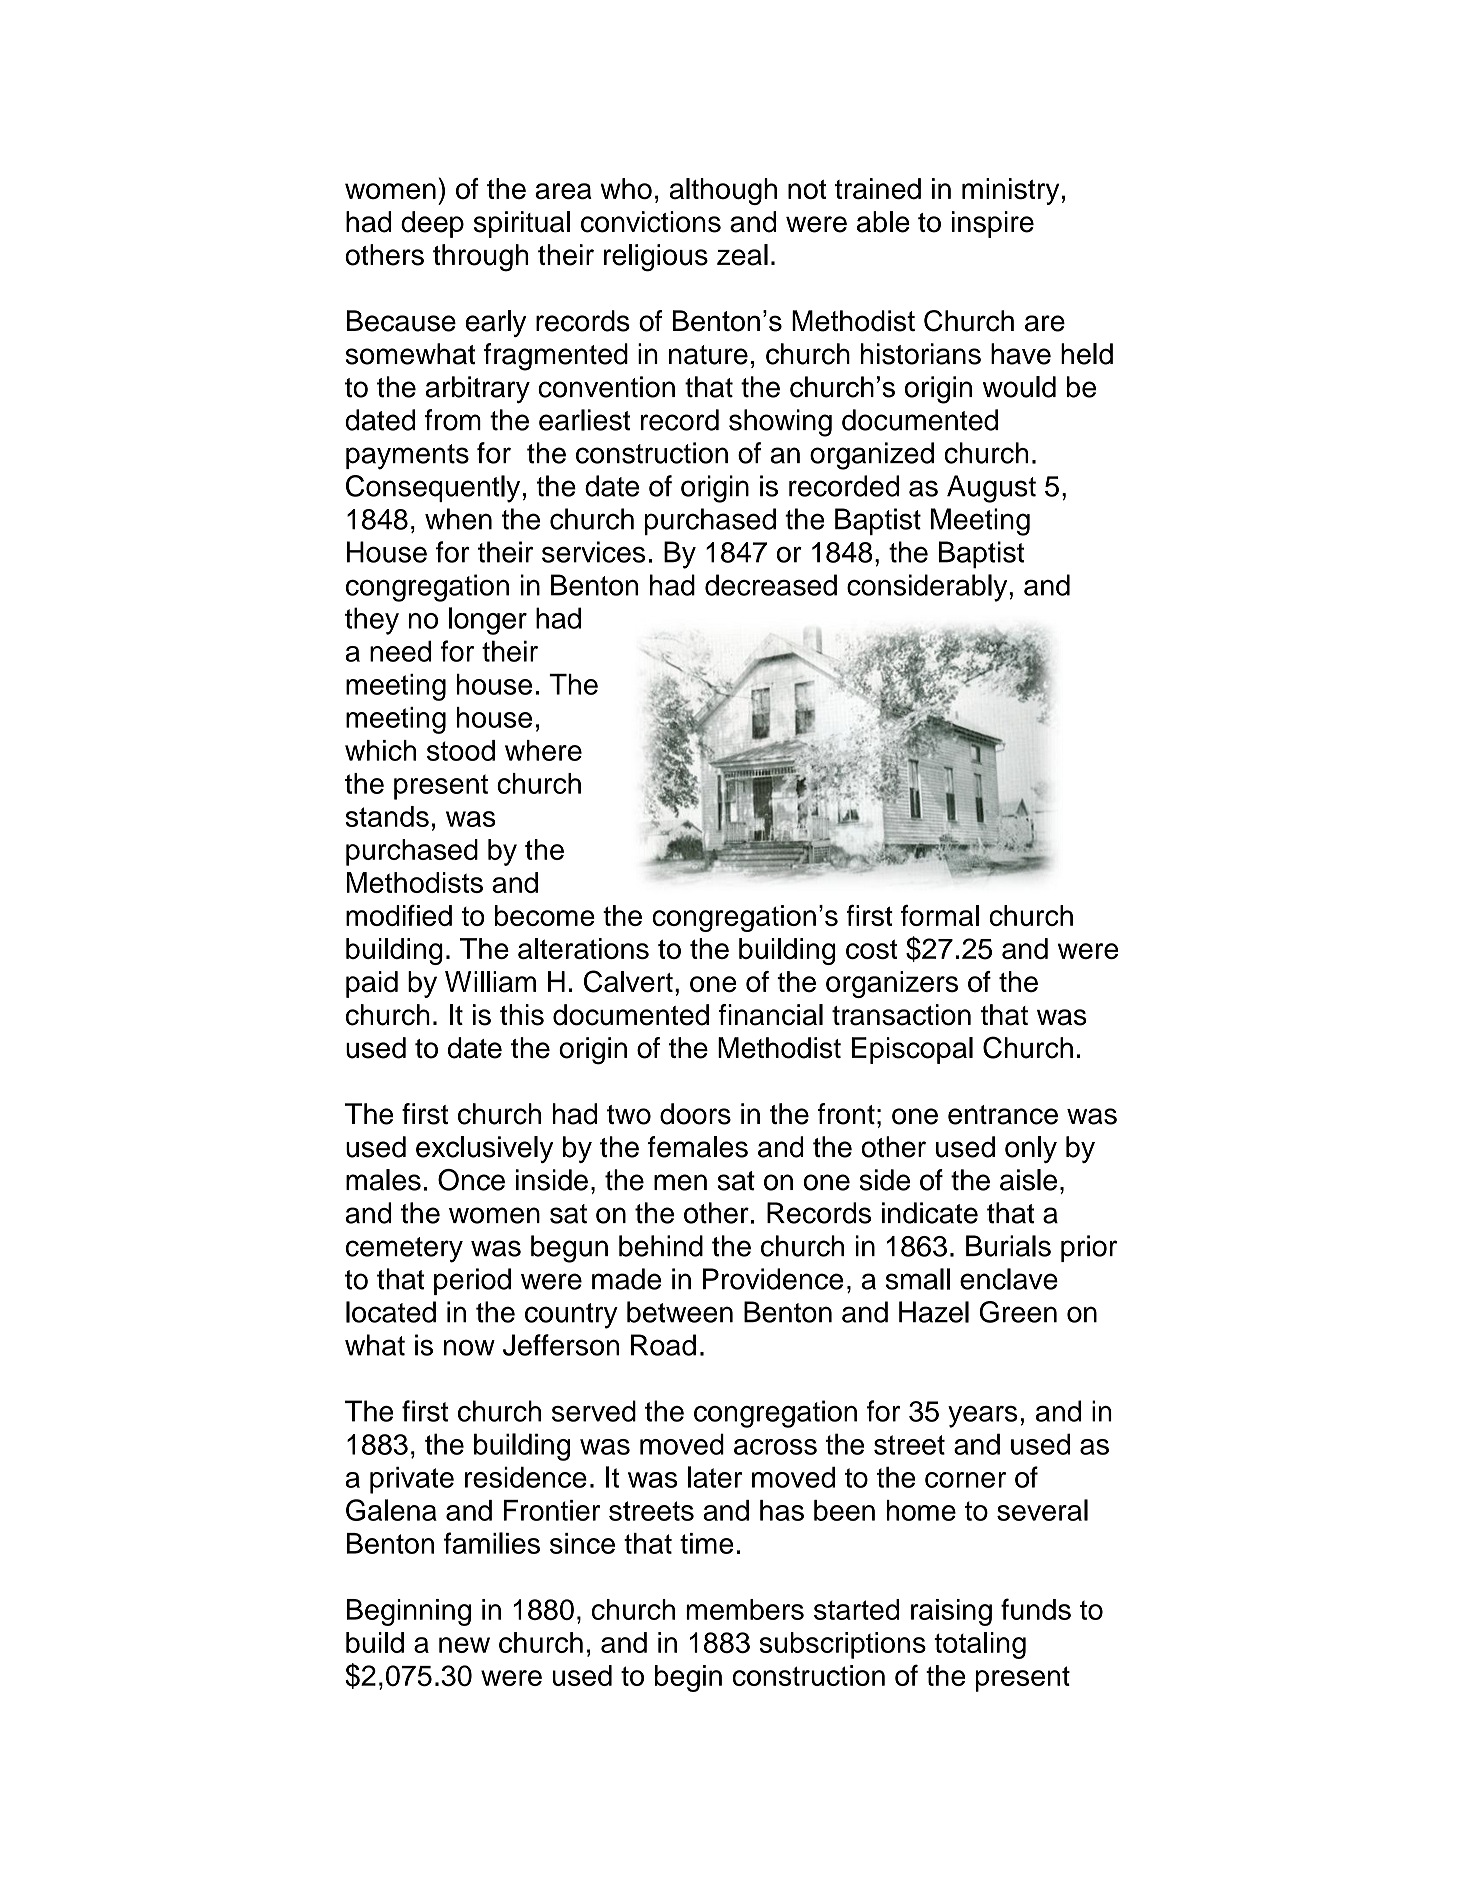  I want to click on financial, so click(771, 1015).
